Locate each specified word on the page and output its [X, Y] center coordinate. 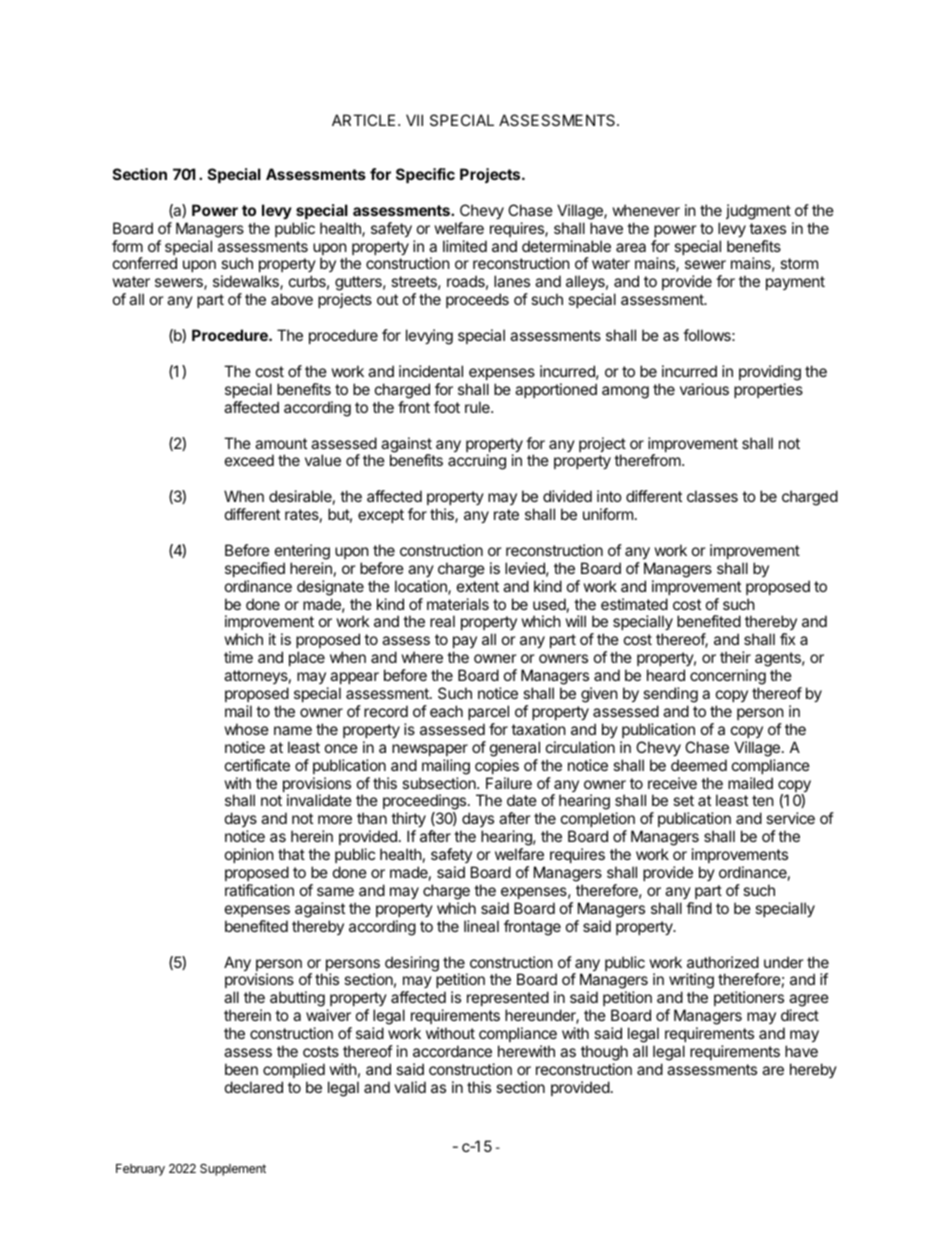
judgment [758, 212]
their [735, 657]
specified [255, 569]
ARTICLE [363, 120]
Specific [425, 175]
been [241, 1069]
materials [458, 604]
